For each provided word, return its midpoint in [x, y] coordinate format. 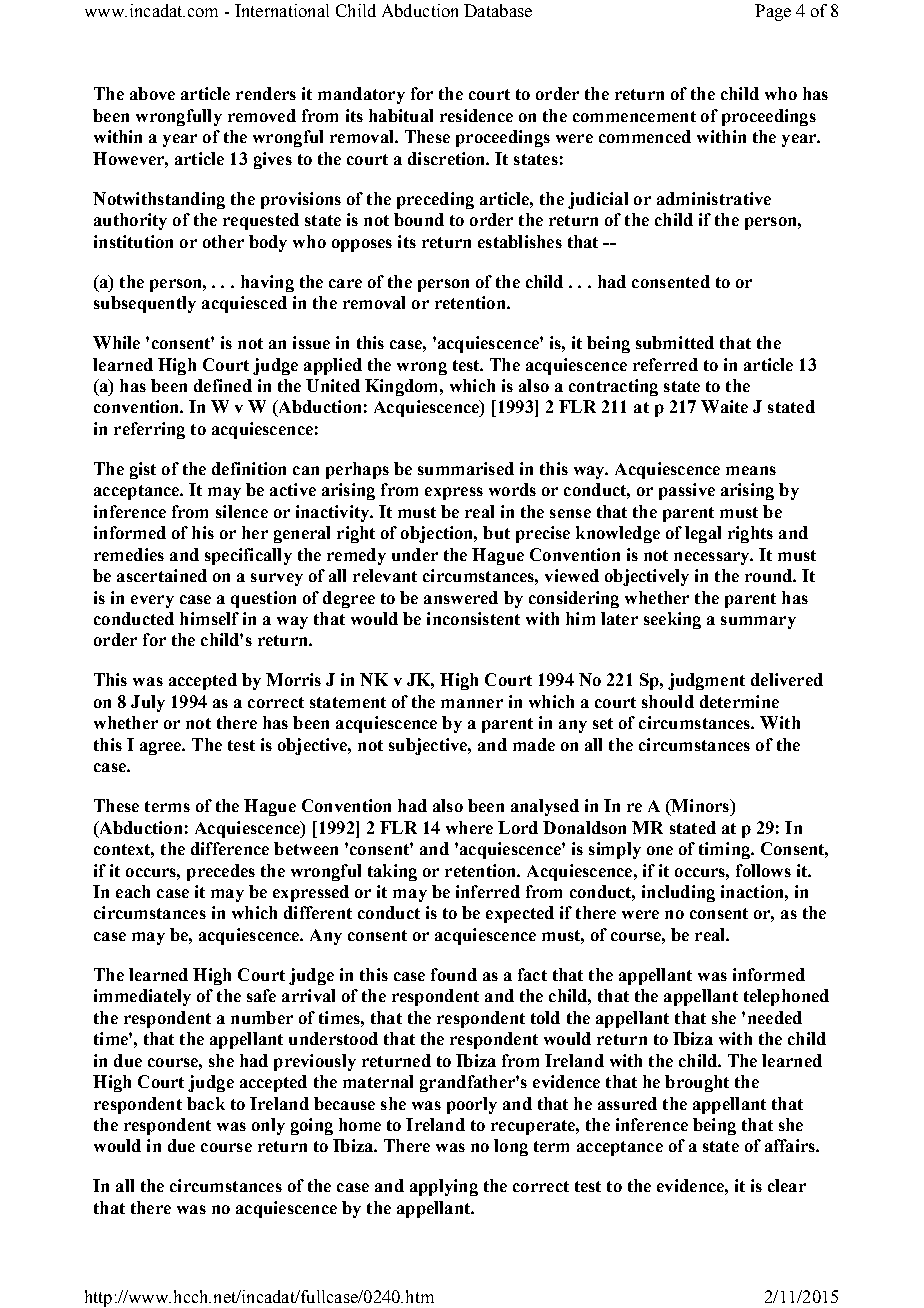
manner [472, 703]
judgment [706, 681]
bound [419, 219]
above [152, 93]
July [148, 703]
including [678, 893]
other [223, 241]
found [454, 974]
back [206, 1103]
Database [498, 10]
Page [773, 12]
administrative [714, 198]
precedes [221, 872]
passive [687, 491]
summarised [466, 468]
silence [242, 511]
